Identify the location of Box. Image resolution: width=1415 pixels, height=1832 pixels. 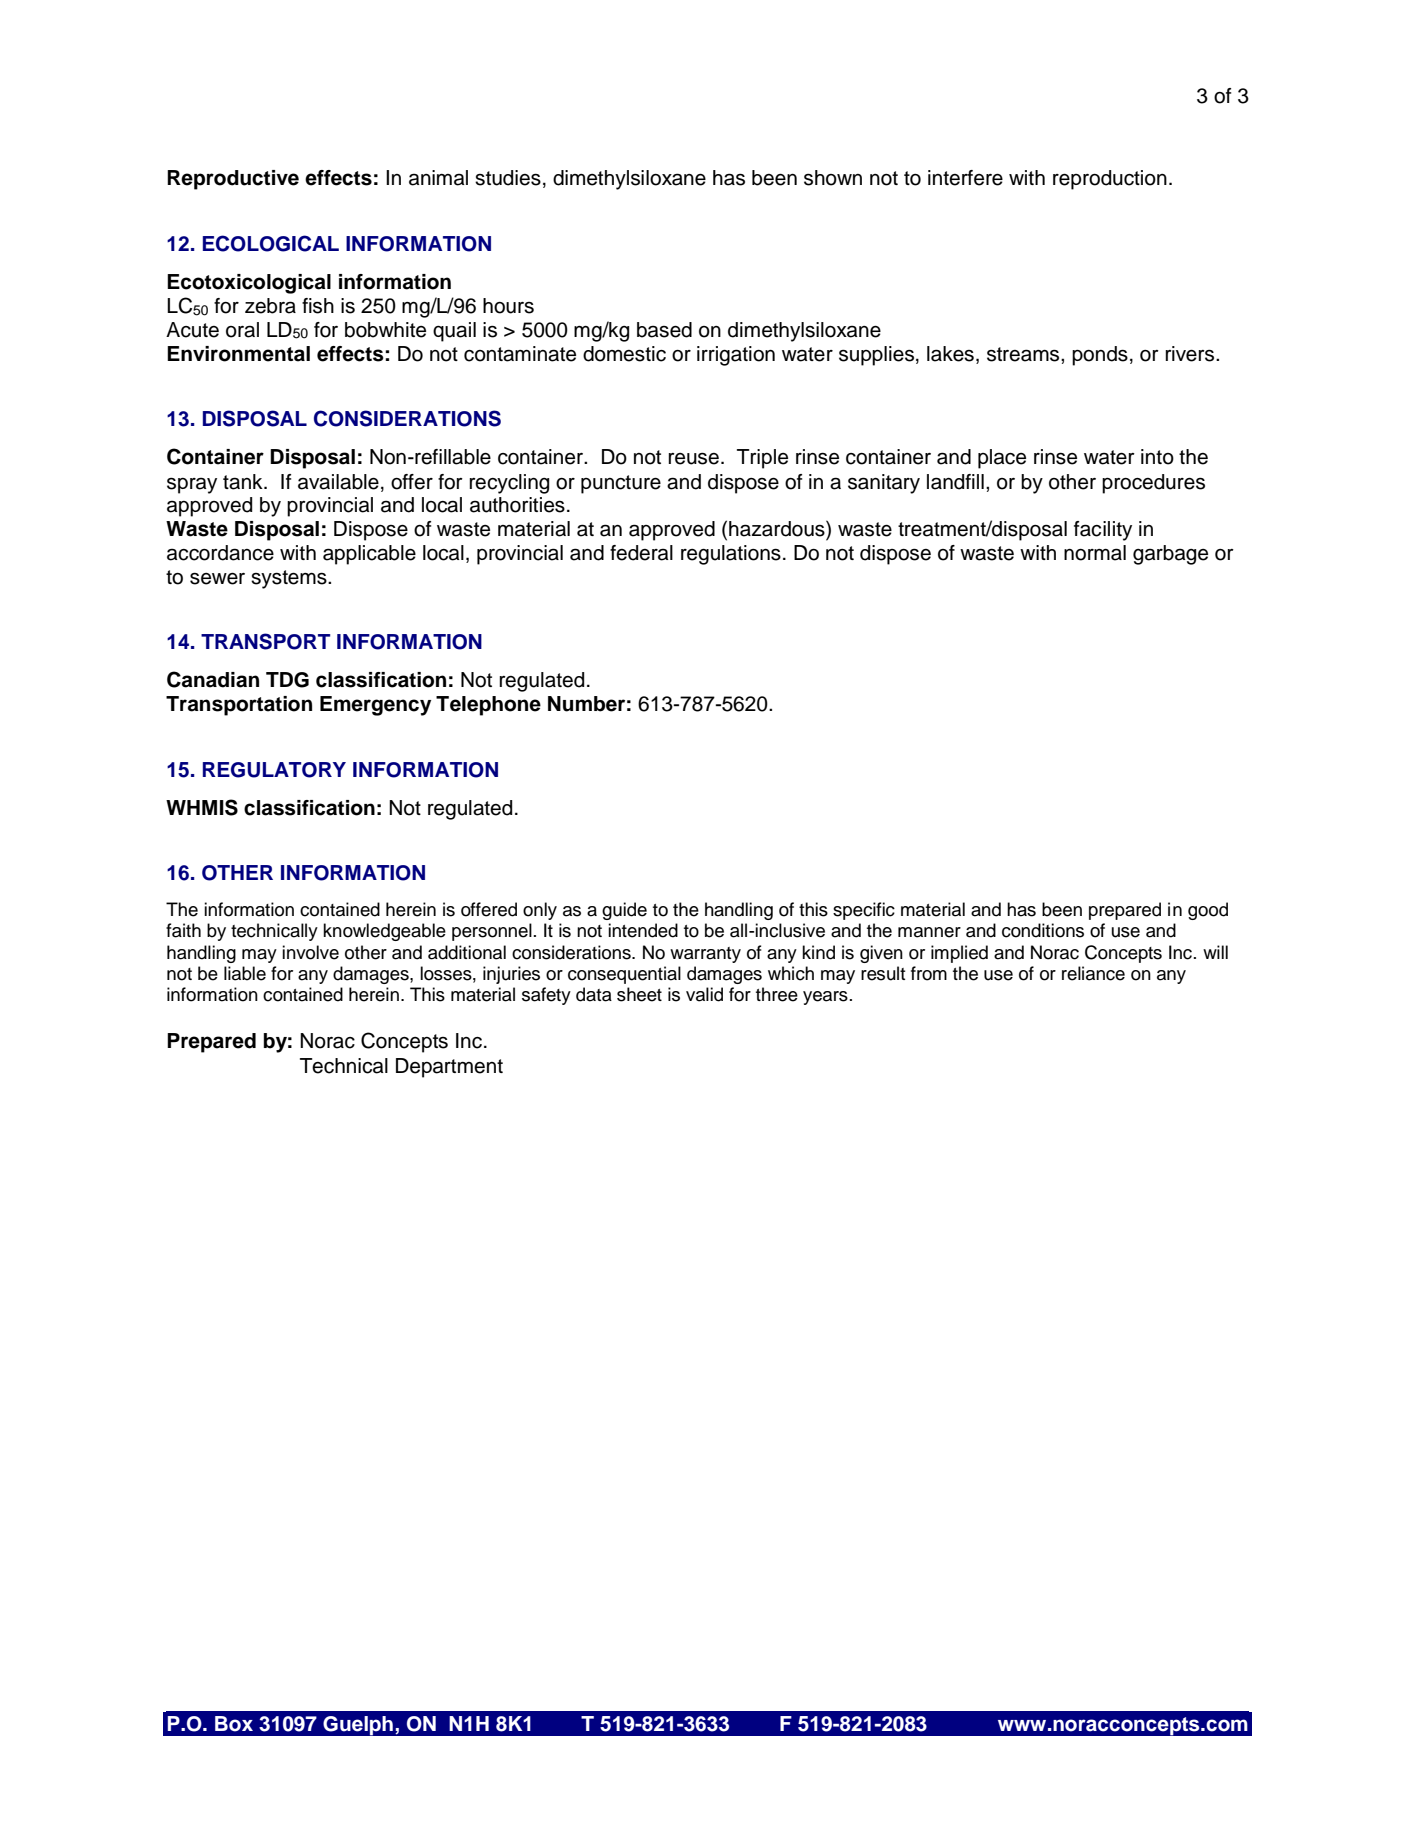
(234, 1724).
